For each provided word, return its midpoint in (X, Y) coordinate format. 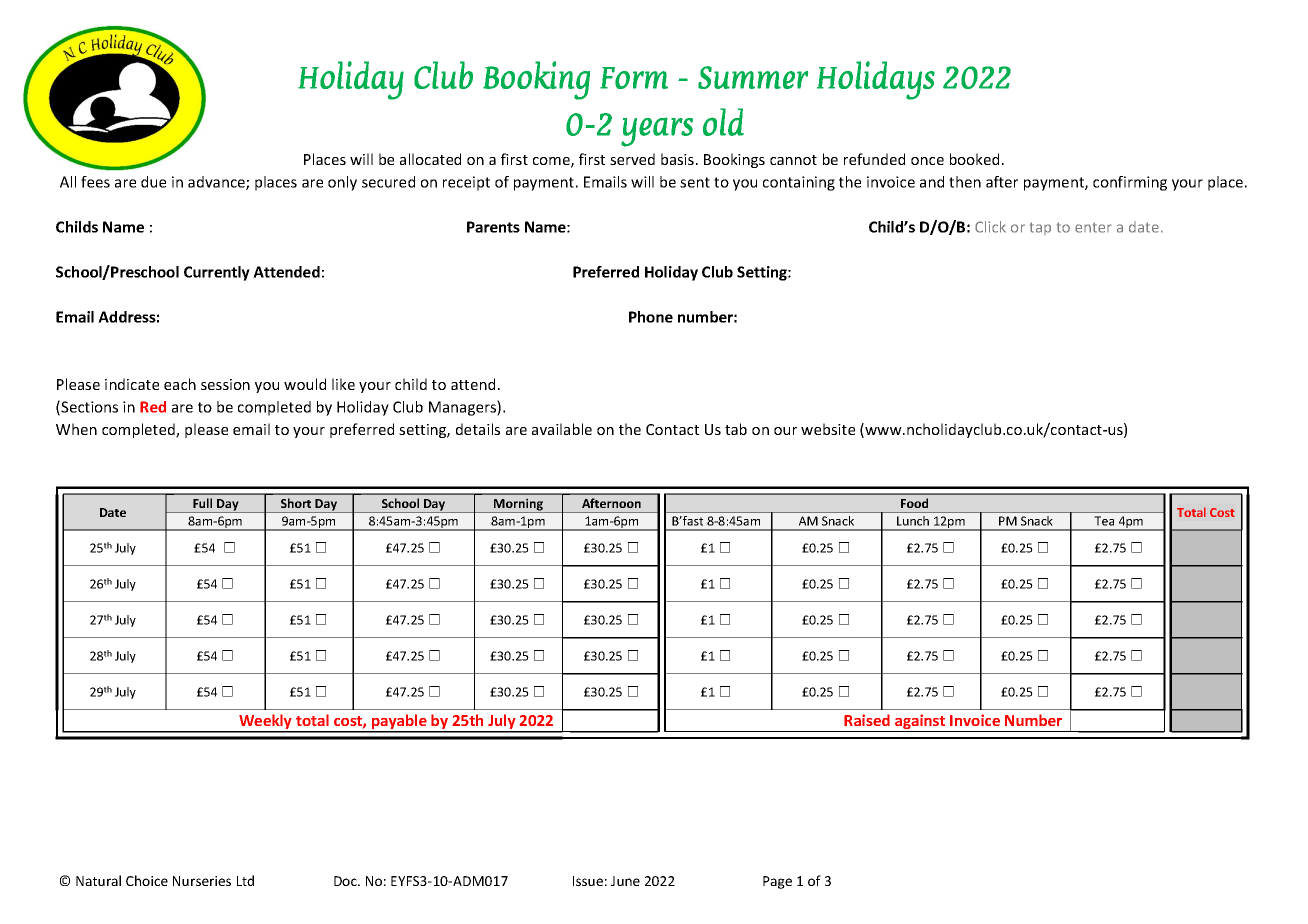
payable (399, 723)
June (625, 881)
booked (974, 159)
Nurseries (202, 881)
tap (1040, 228)
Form (634, 78)
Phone (651, 317)
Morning (518, 505)
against (920, 723)
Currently (217, 273)
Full (202, 503)
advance (217, 183)
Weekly (265, 723)
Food (914, 503)
